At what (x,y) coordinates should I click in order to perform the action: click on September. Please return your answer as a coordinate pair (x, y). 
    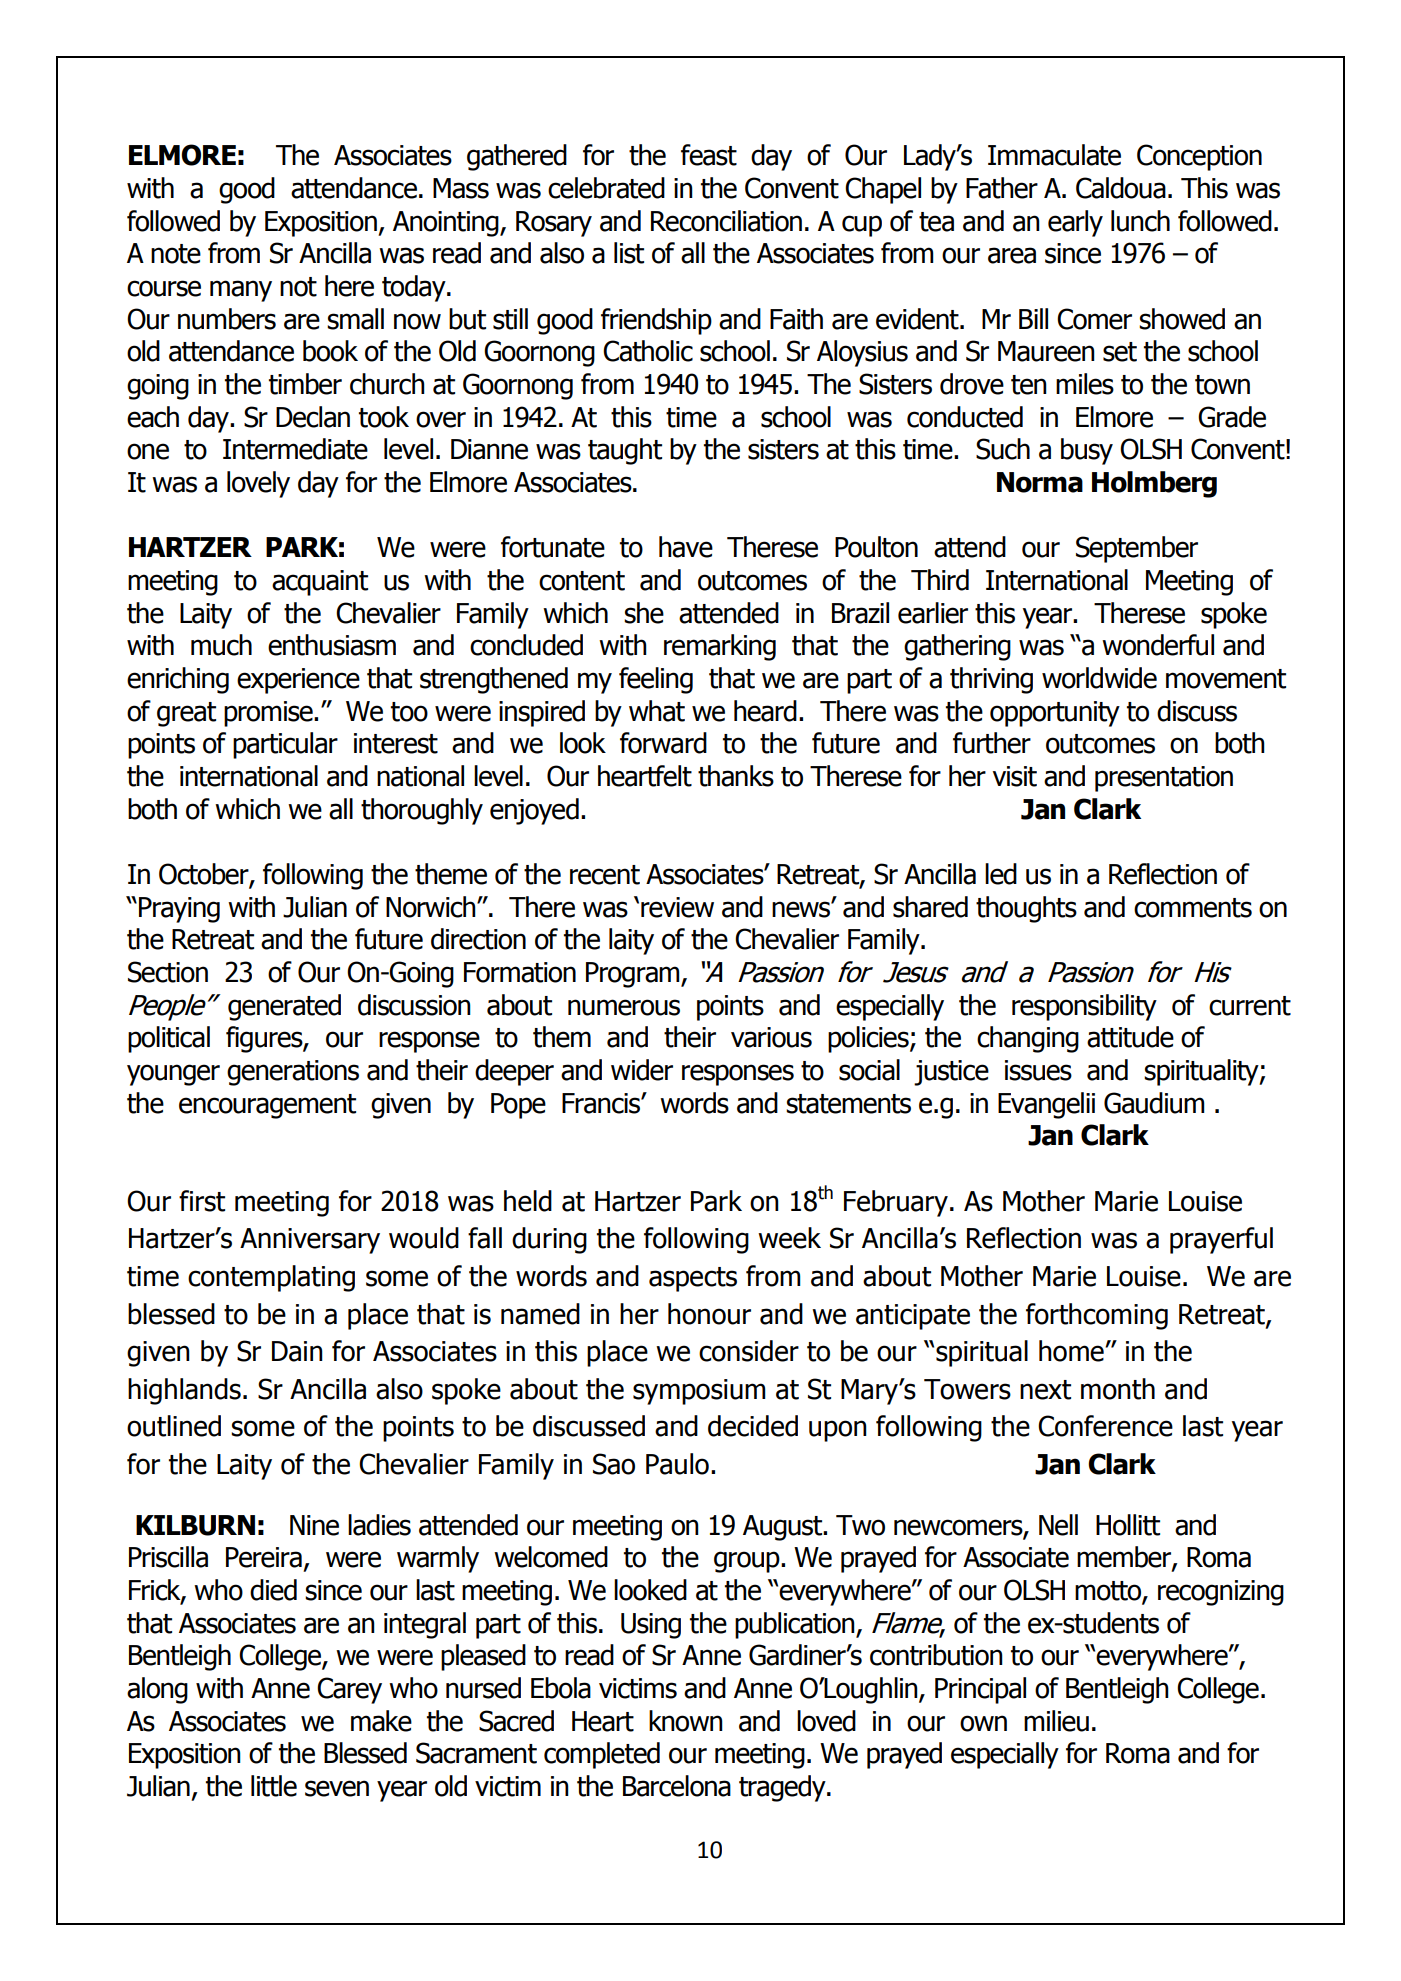
    Looking at the image, I should click on (1137, 549).
